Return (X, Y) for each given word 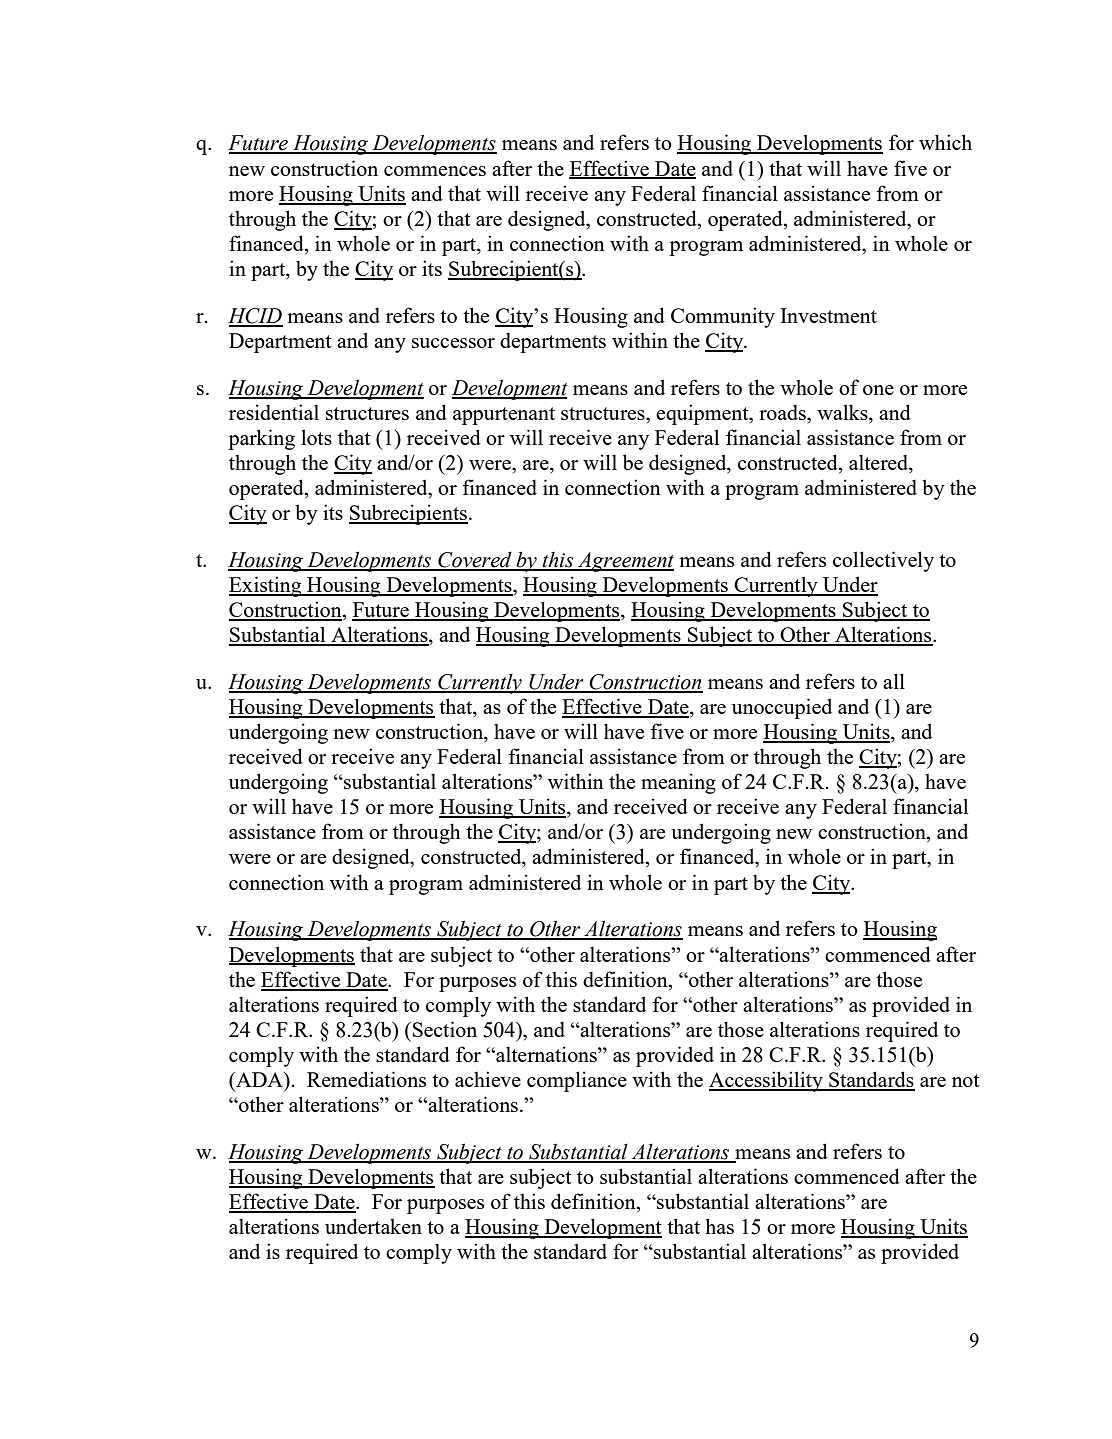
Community (723, 317)
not (966, 1080)
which (945, 142)
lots (316, 437)
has (719, 1226)
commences (435, 171)
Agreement (625, 562)
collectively (883, 561)
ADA (260, 1079)
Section (445, 1029)
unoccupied (782, 708)
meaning (678, 783)
